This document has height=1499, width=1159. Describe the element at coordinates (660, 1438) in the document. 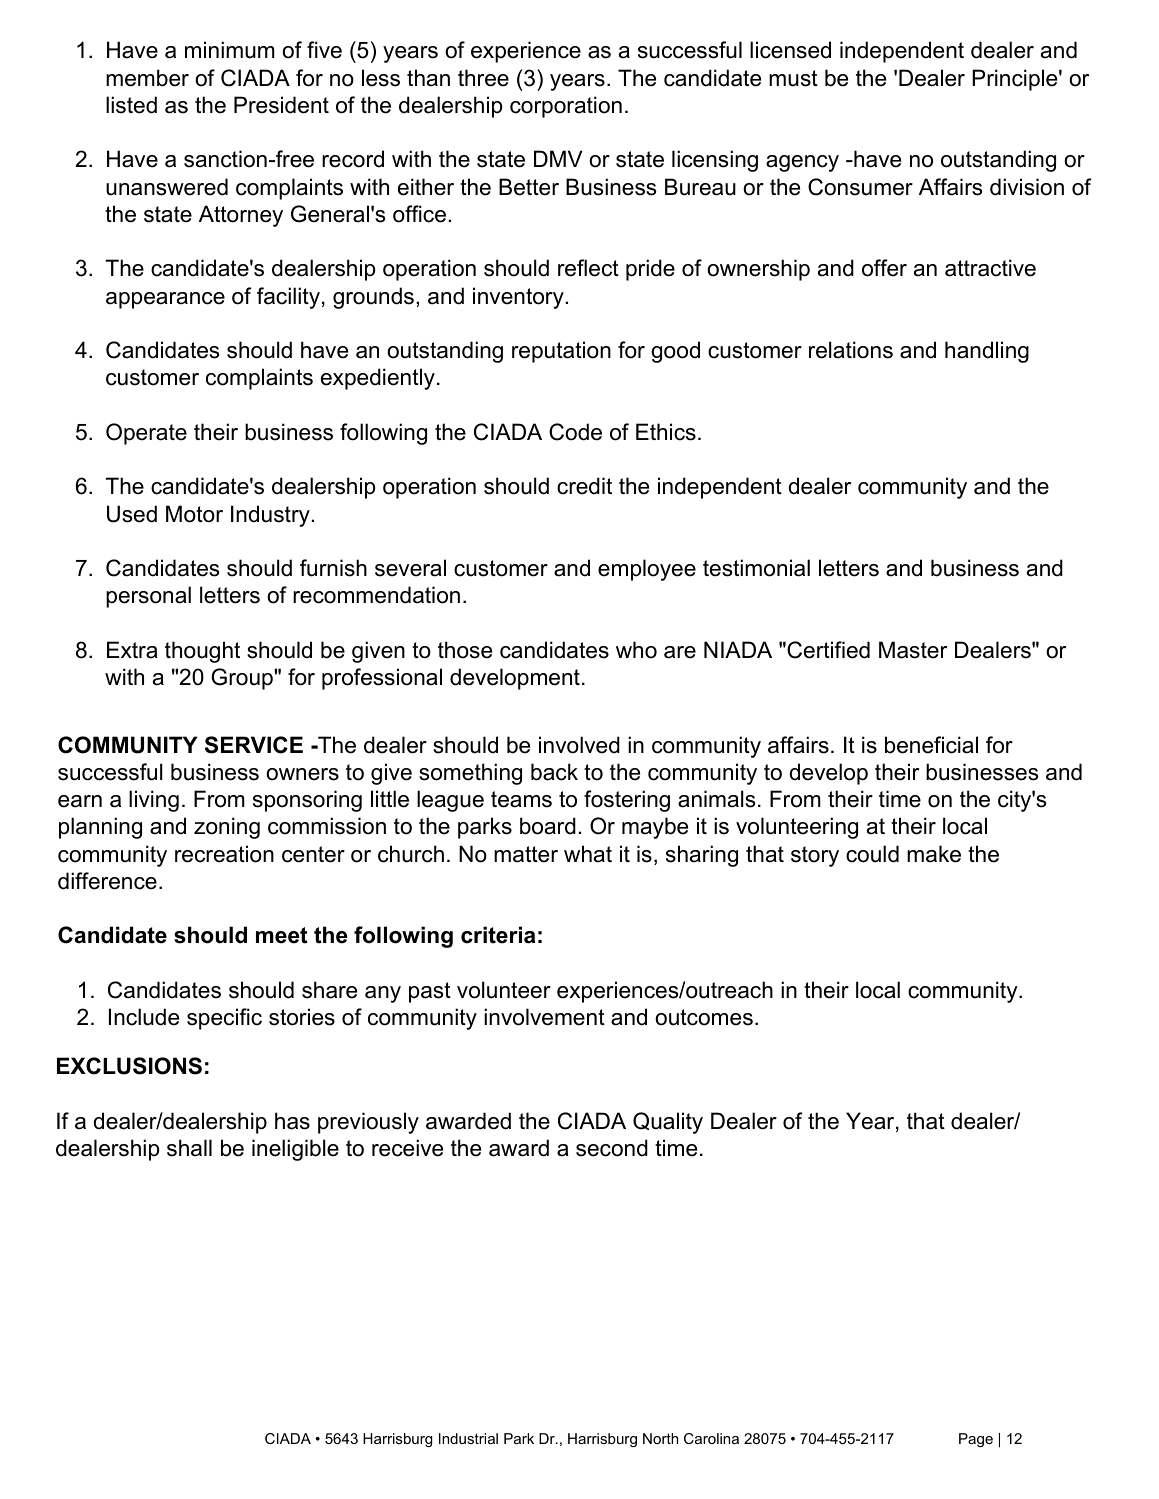

I see `North` at that location.
